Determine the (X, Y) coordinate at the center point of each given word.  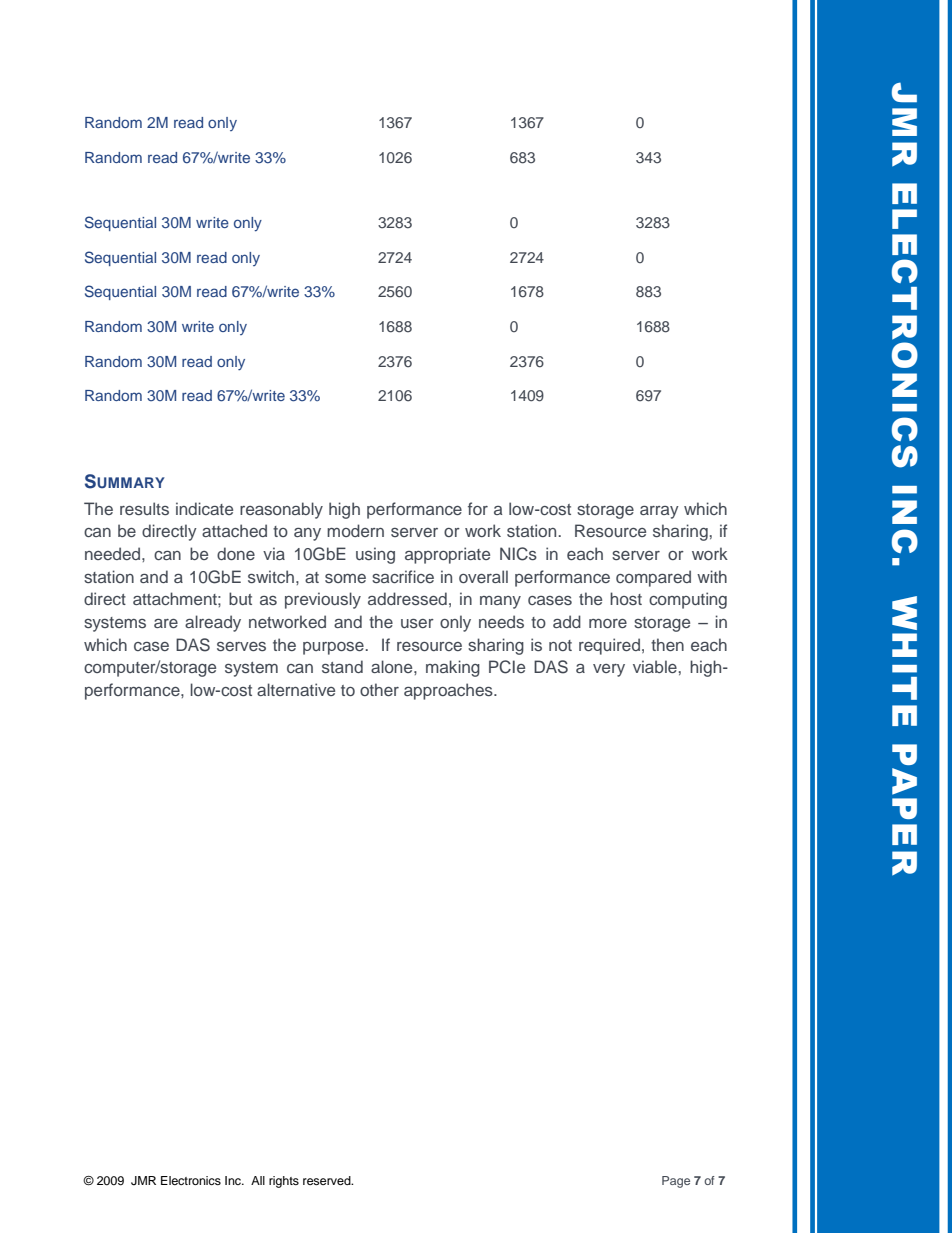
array (659, 512)
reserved (328, 1180)
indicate (204, 508)
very (609, 670)
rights (284, 1182)
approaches (449, 691)
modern (355, 530)
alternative (296, 689)
